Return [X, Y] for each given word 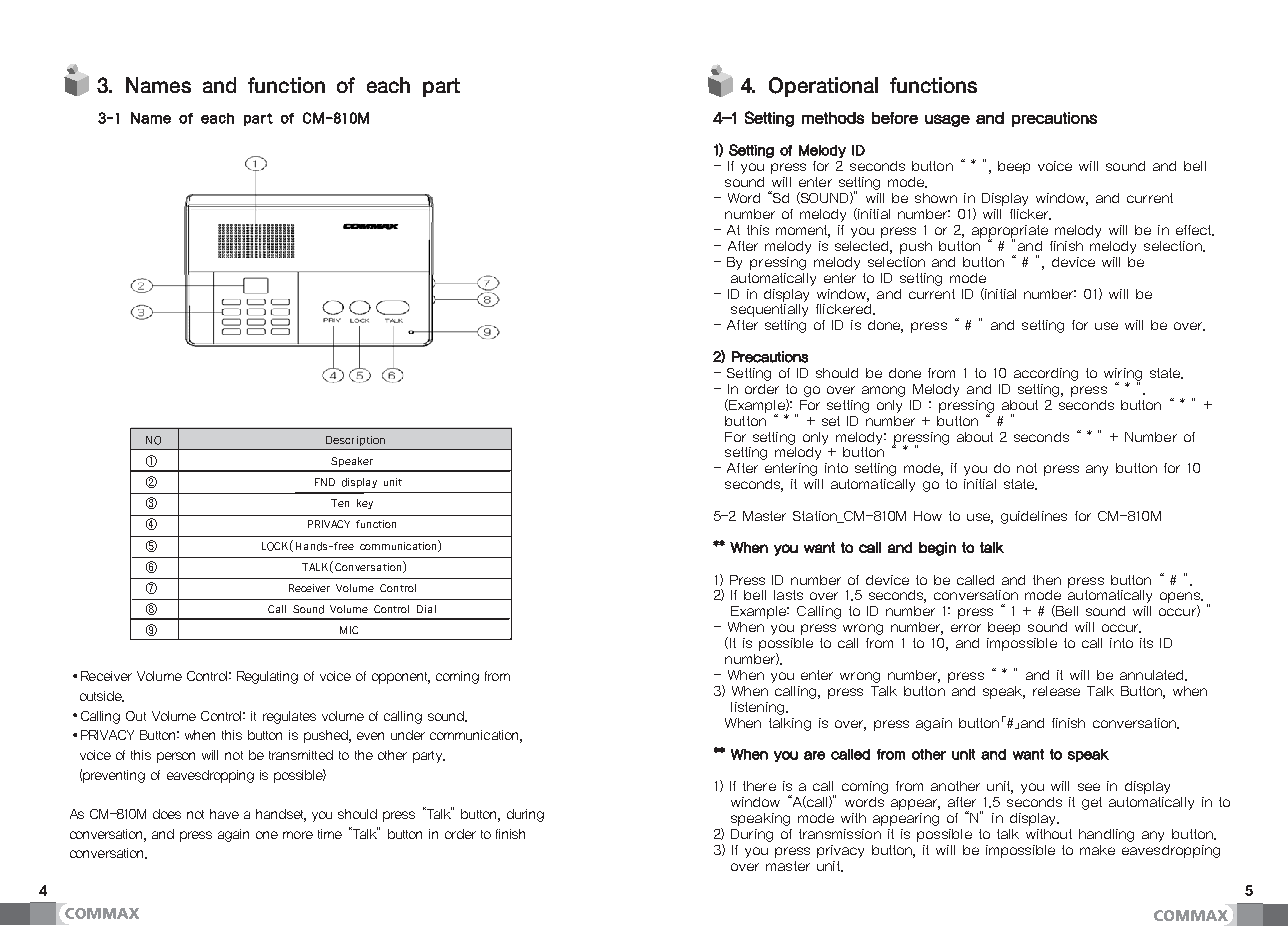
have [224, 814]
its [1146, 643]
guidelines [1034, 517]
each [388, 85]
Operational [823, 87]
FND [325, 482]
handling [1106, 835]
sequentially [769, 310]
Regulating [267, 677]
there [759, 786]
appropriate [1010, 232]
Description [355, 441]
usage [947, 120]
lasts [788, 595]
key [365, 504]
